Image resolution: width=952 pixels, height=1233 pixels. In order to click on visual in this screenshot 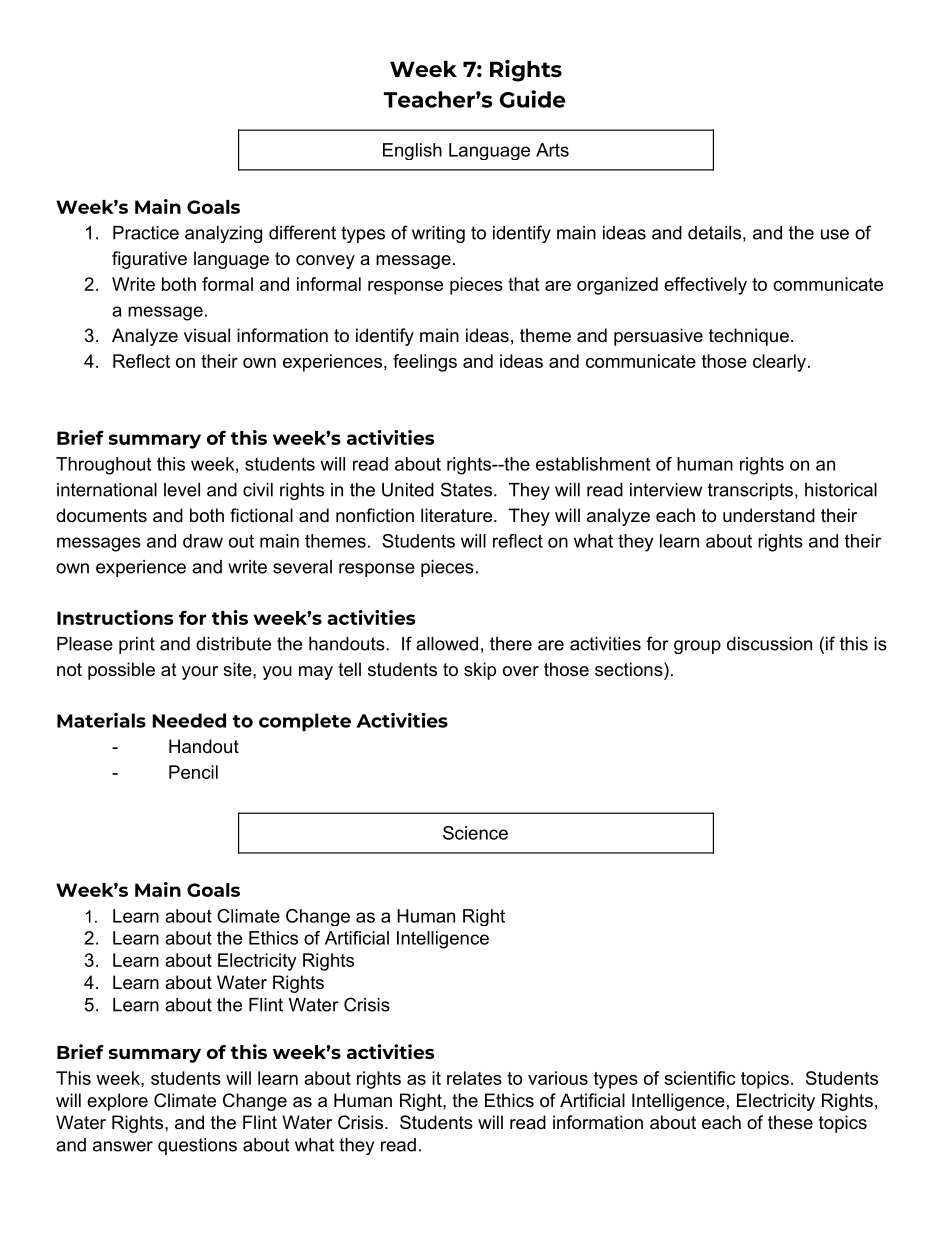, I will do `click(207, 335)`.
